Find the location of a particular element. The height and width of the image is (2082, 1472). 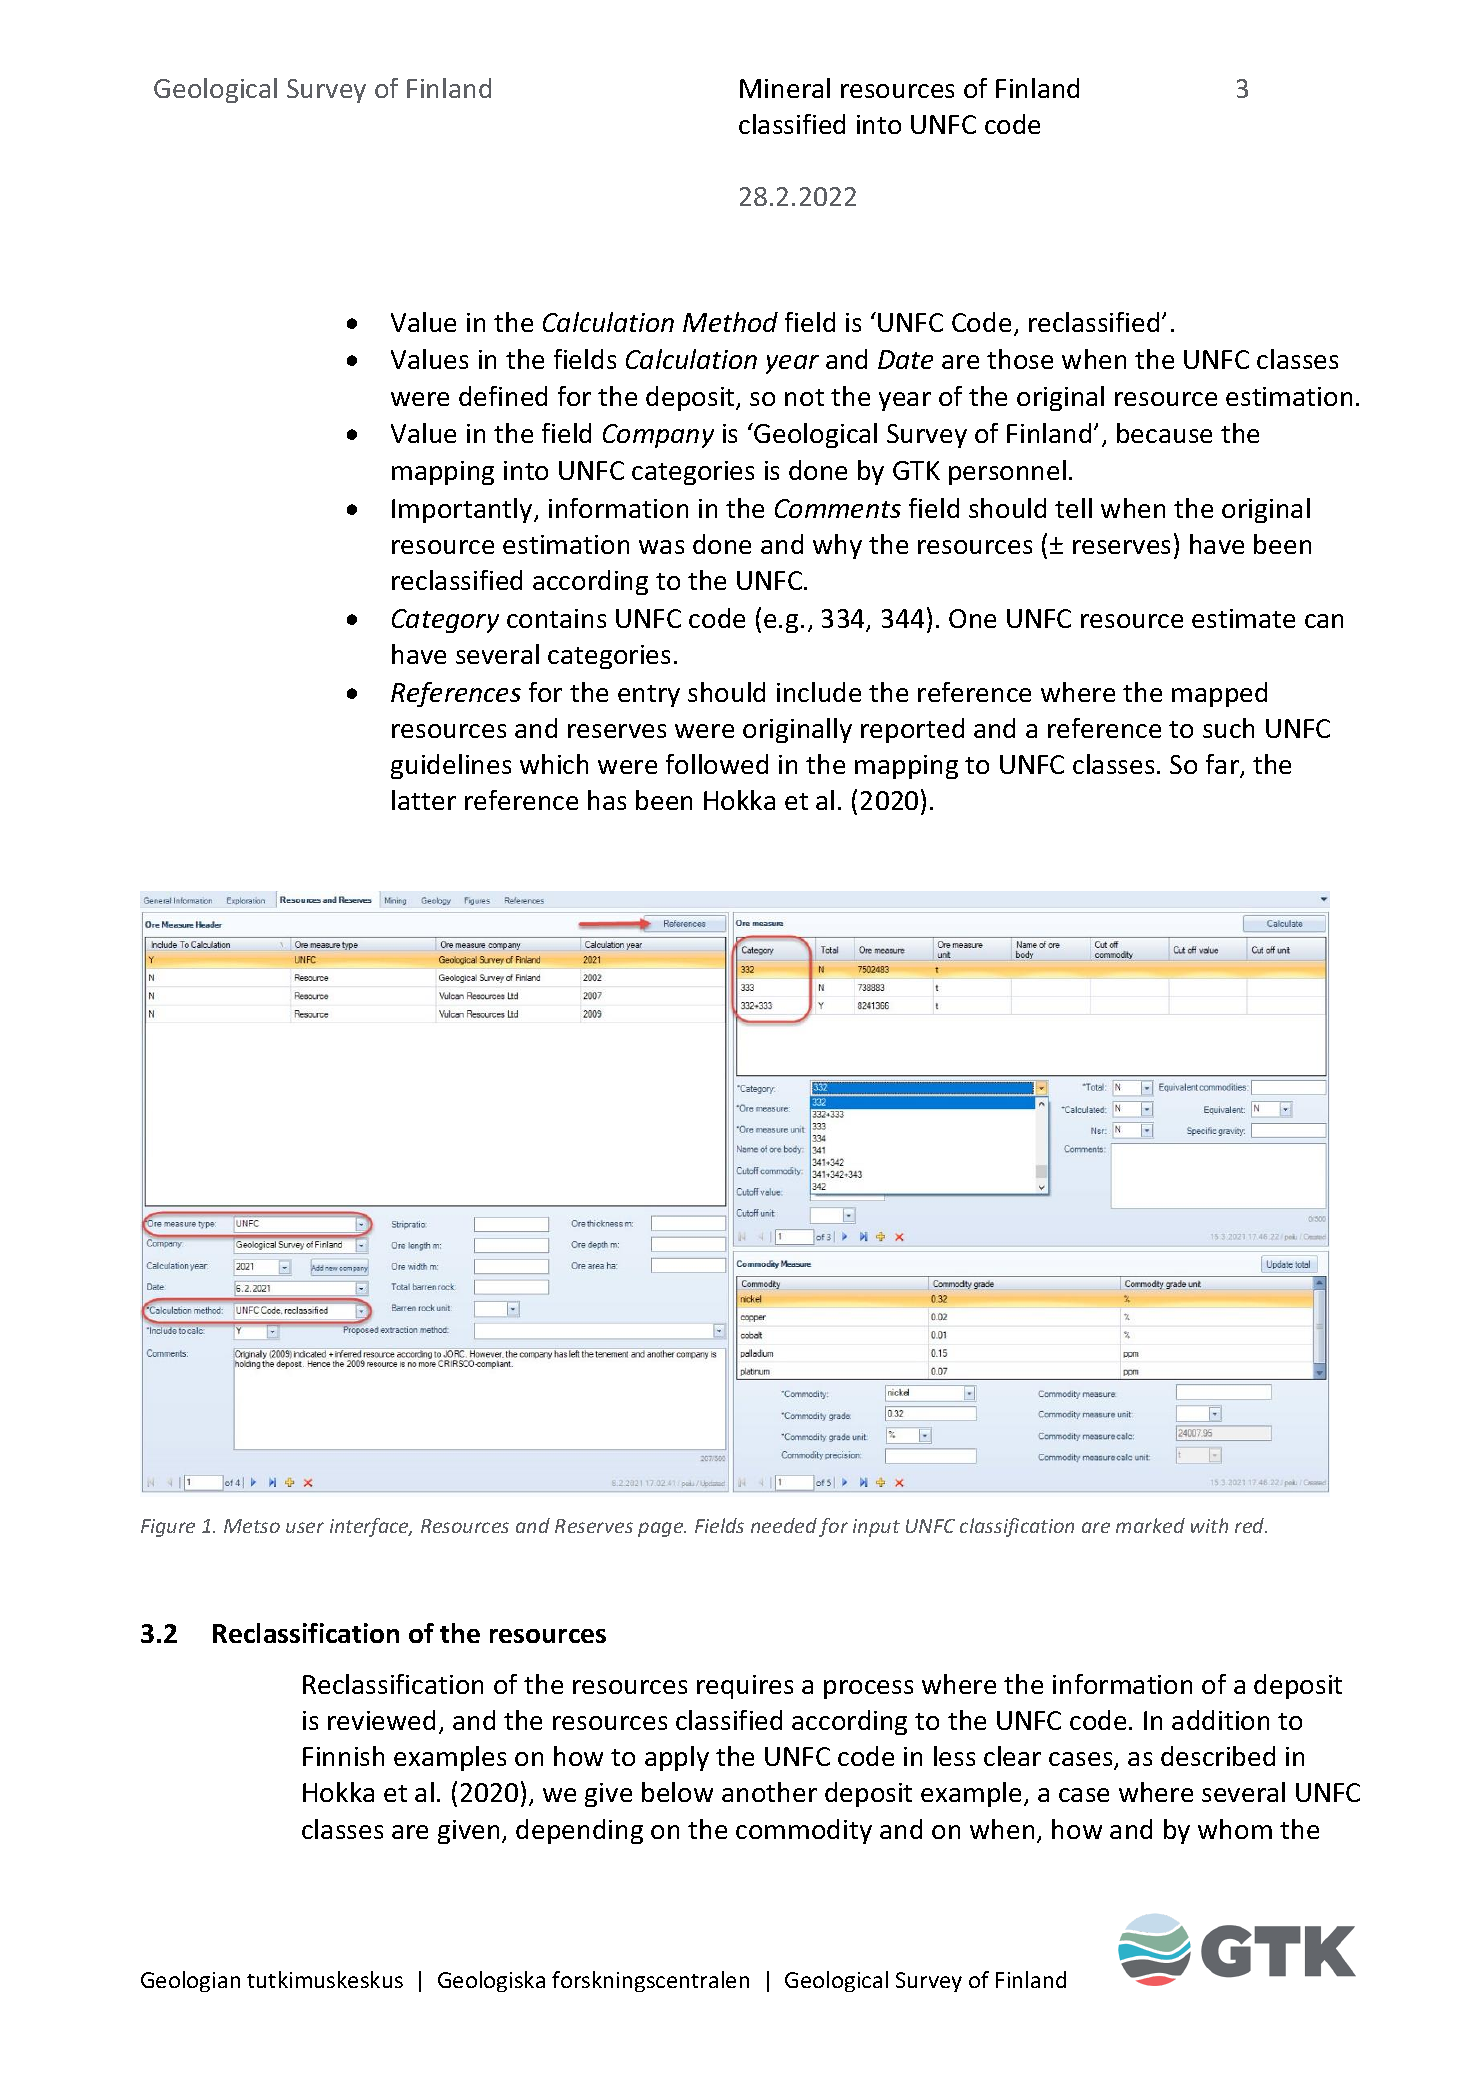

has is located at coordinates (607, 800).
